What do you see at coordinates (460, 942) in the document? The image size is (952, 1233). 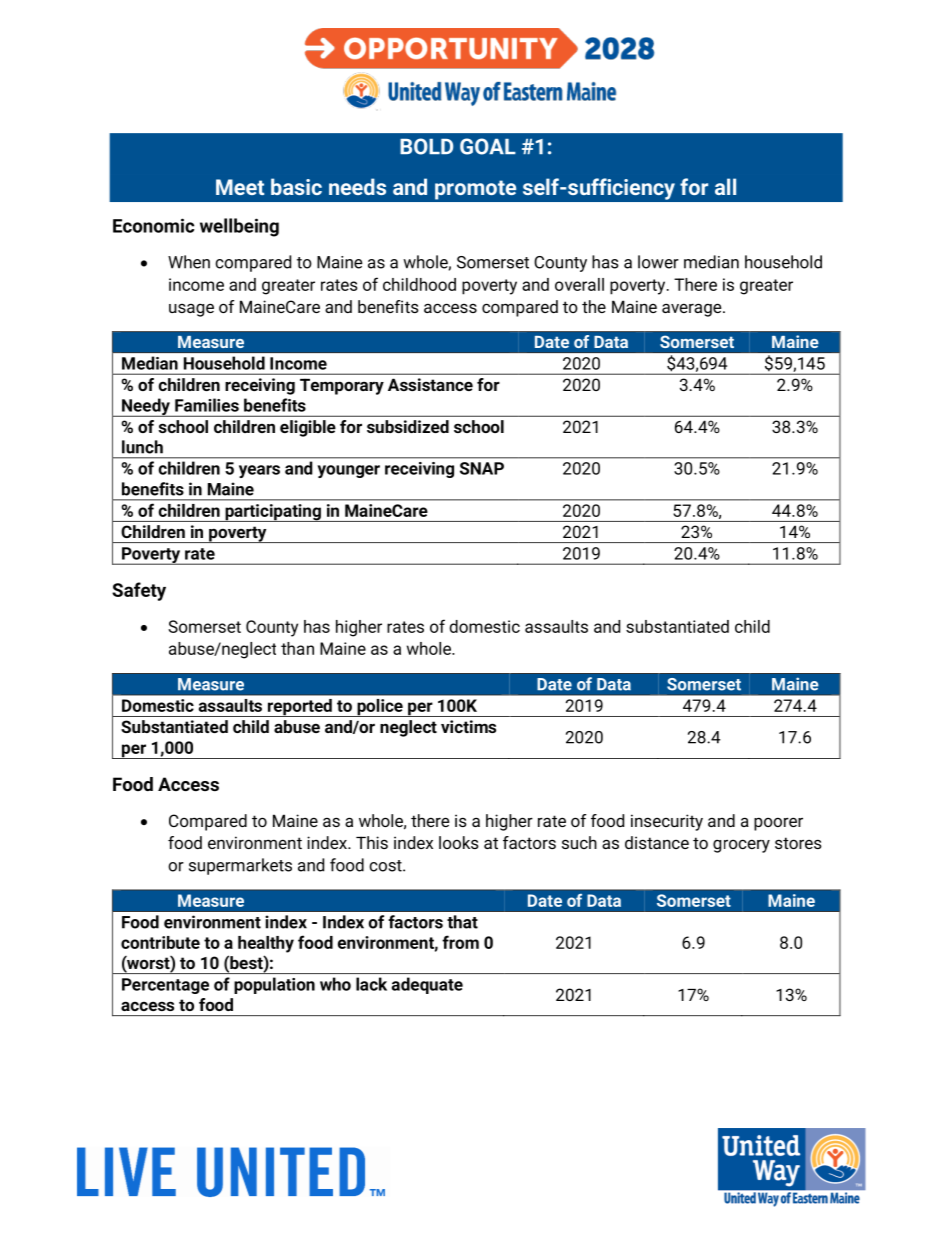 I see `from` at bounding box center [460, 942].
